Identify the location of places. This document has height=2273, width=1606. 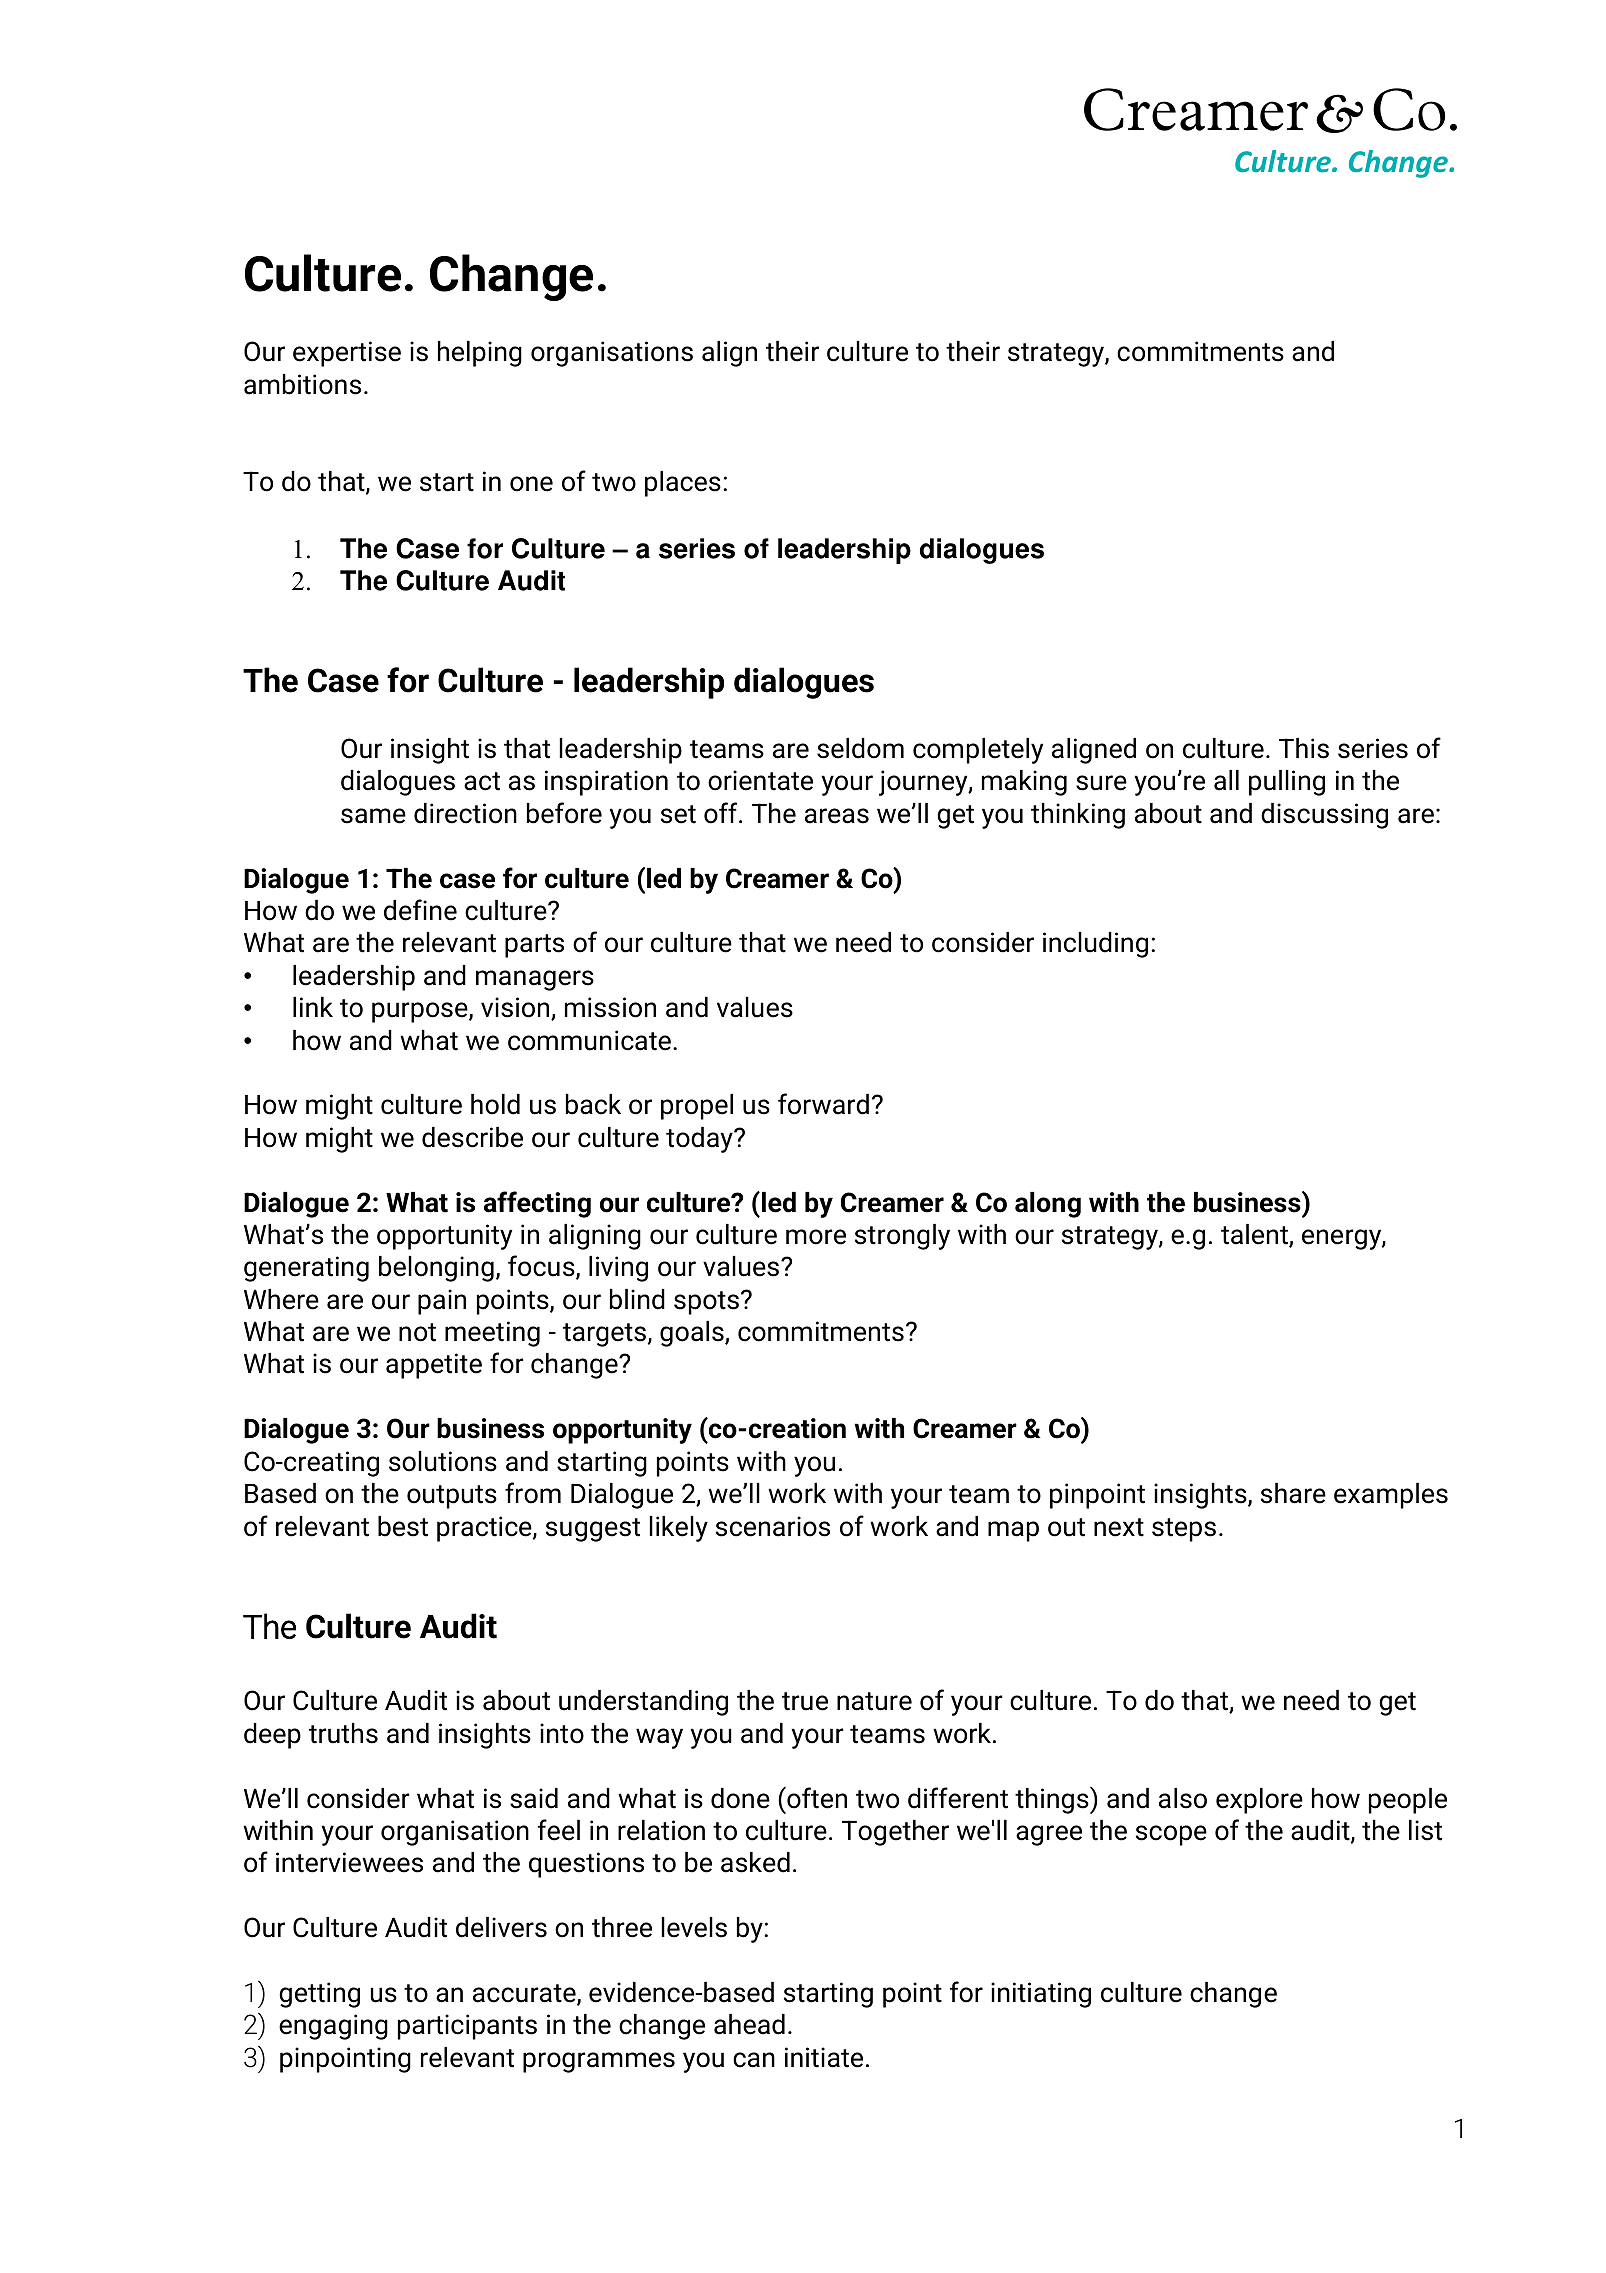
(683, 484).
